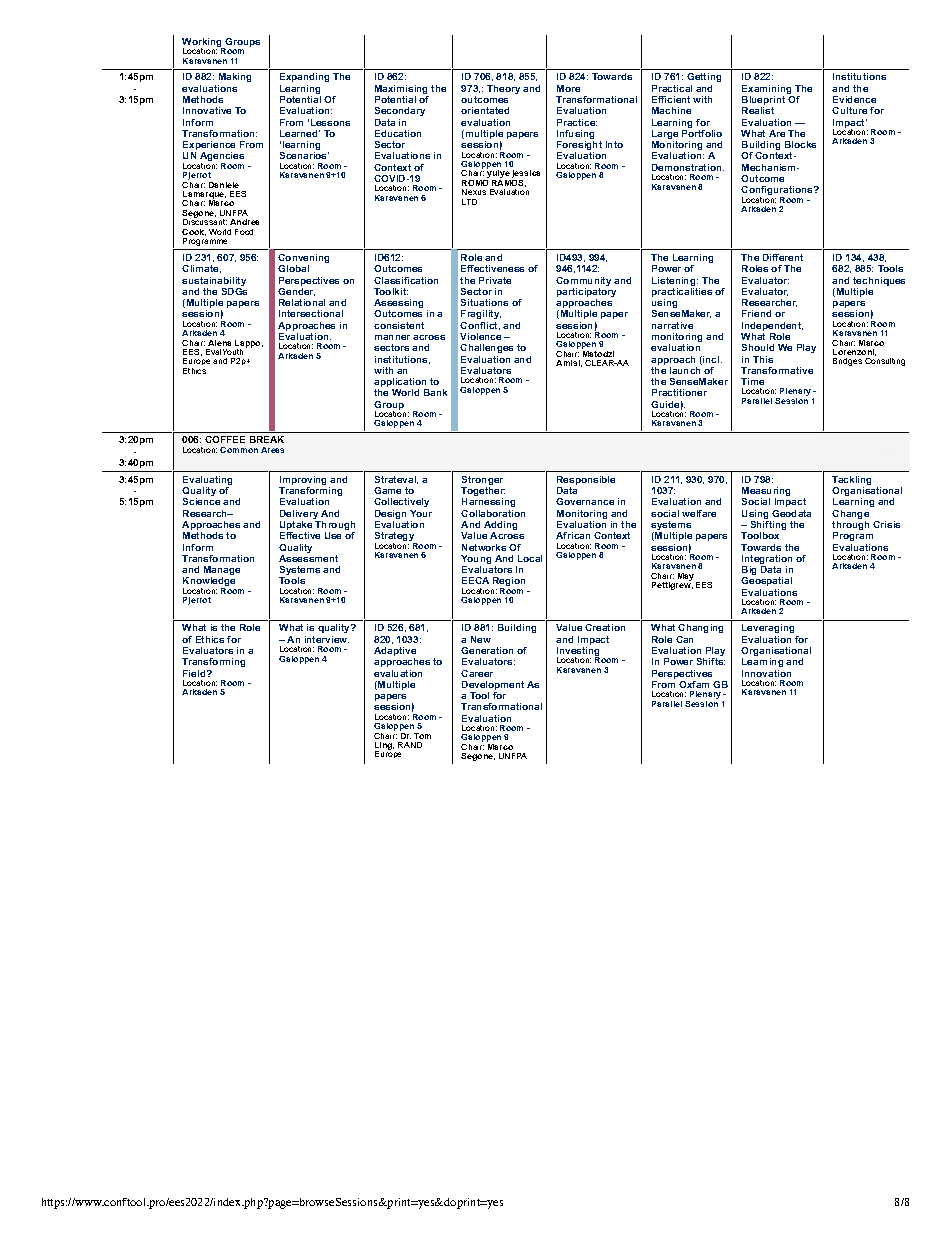  Describe the element at coordinates (486, 348) in the document. I see `Challenges` at that location.
